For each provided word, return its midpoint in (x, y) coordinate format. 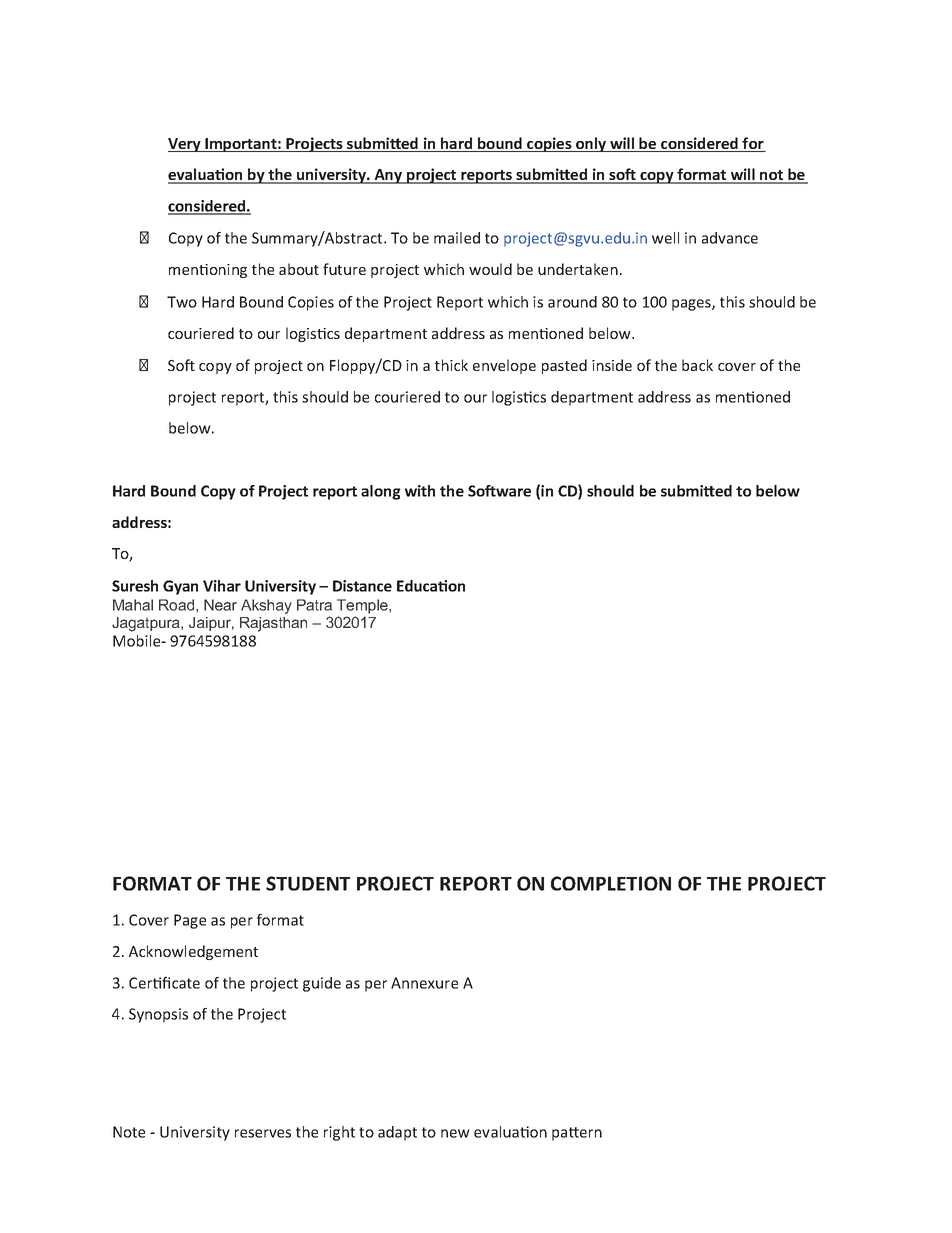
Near (220, 605)
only (591, 144)
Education (431, 586)
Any (388, 176)
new (455, 1133)
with (420, 491)
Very (185, 145)
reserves (263, 1133)
